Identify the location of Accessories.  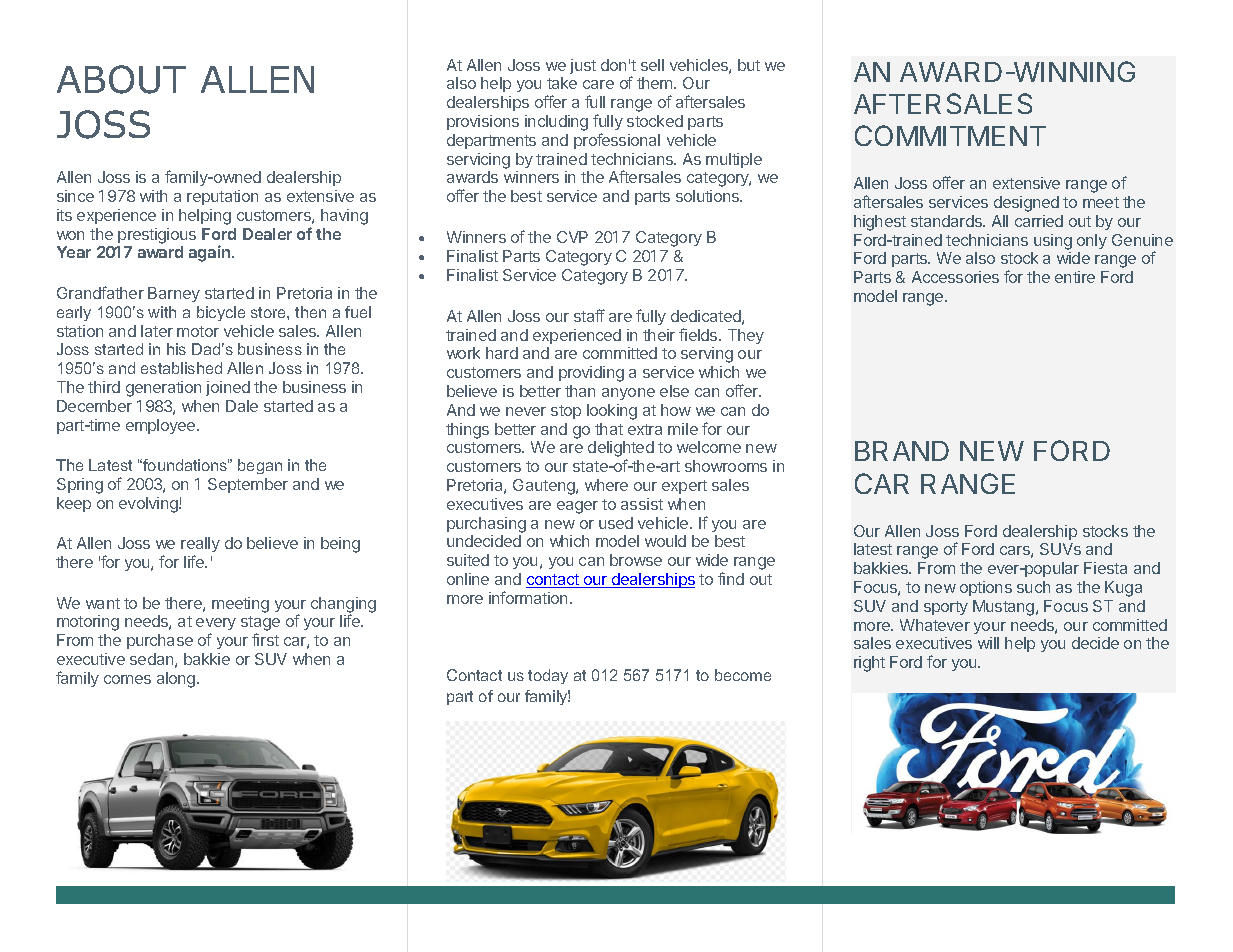
(955, 277).
